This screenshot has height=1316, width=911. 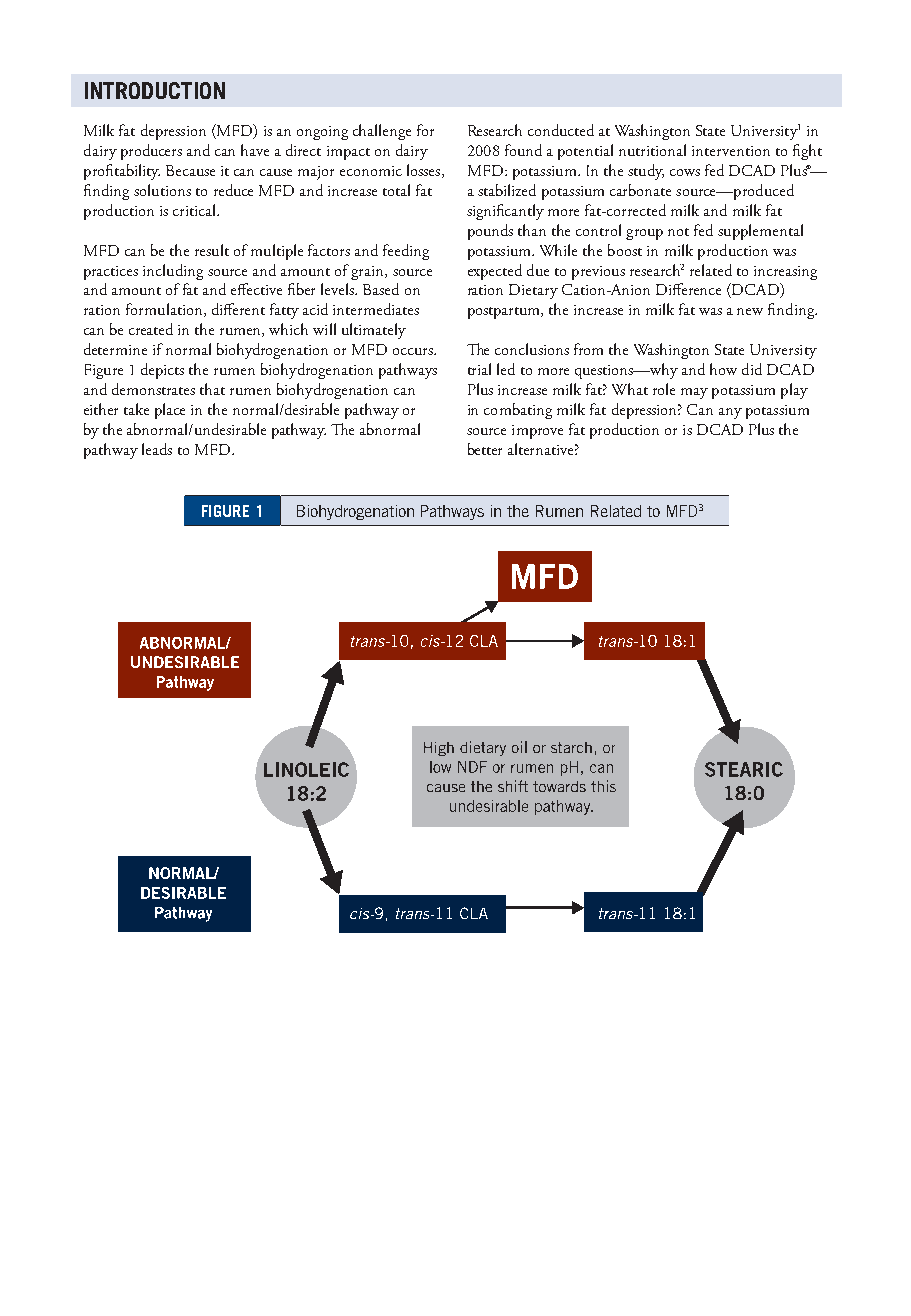 What do you see at coordinates (382, 132) in the screenshot?
I see `challenge` at bounding box center [382, 132].
